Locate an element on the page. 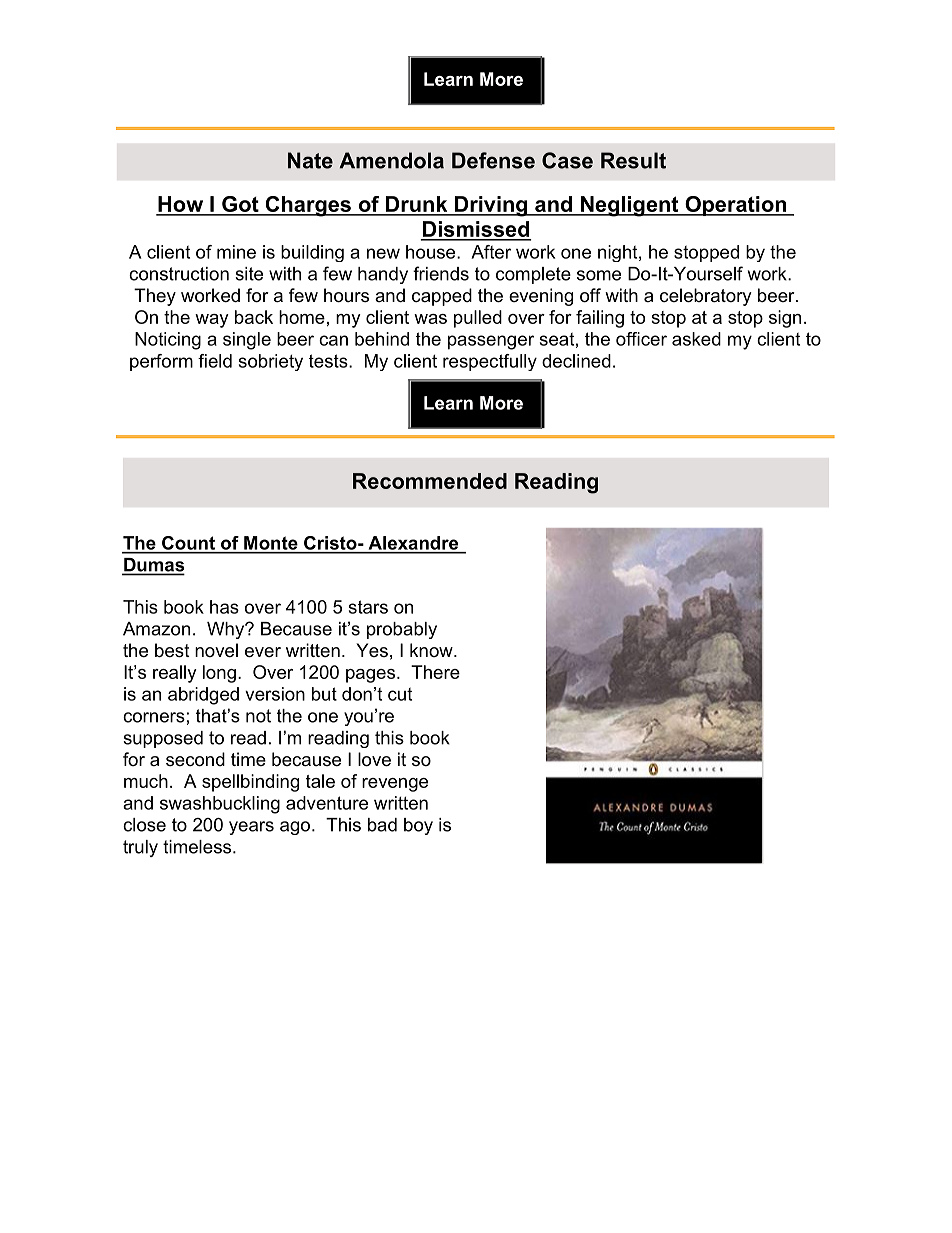  single is located at coordinates (247, 341).
